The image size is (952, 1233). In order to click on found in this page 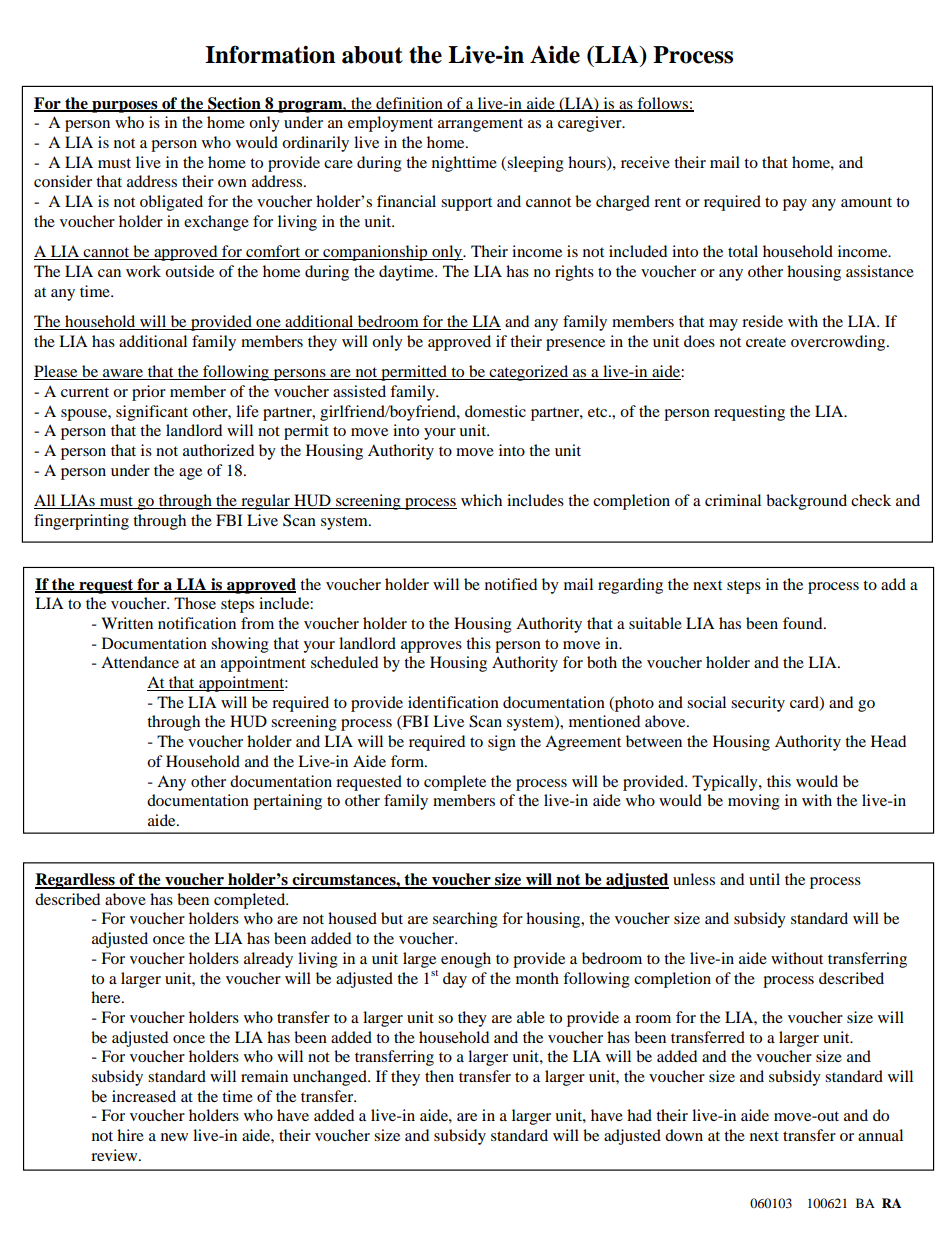, I will do `click(804, 623)`.
